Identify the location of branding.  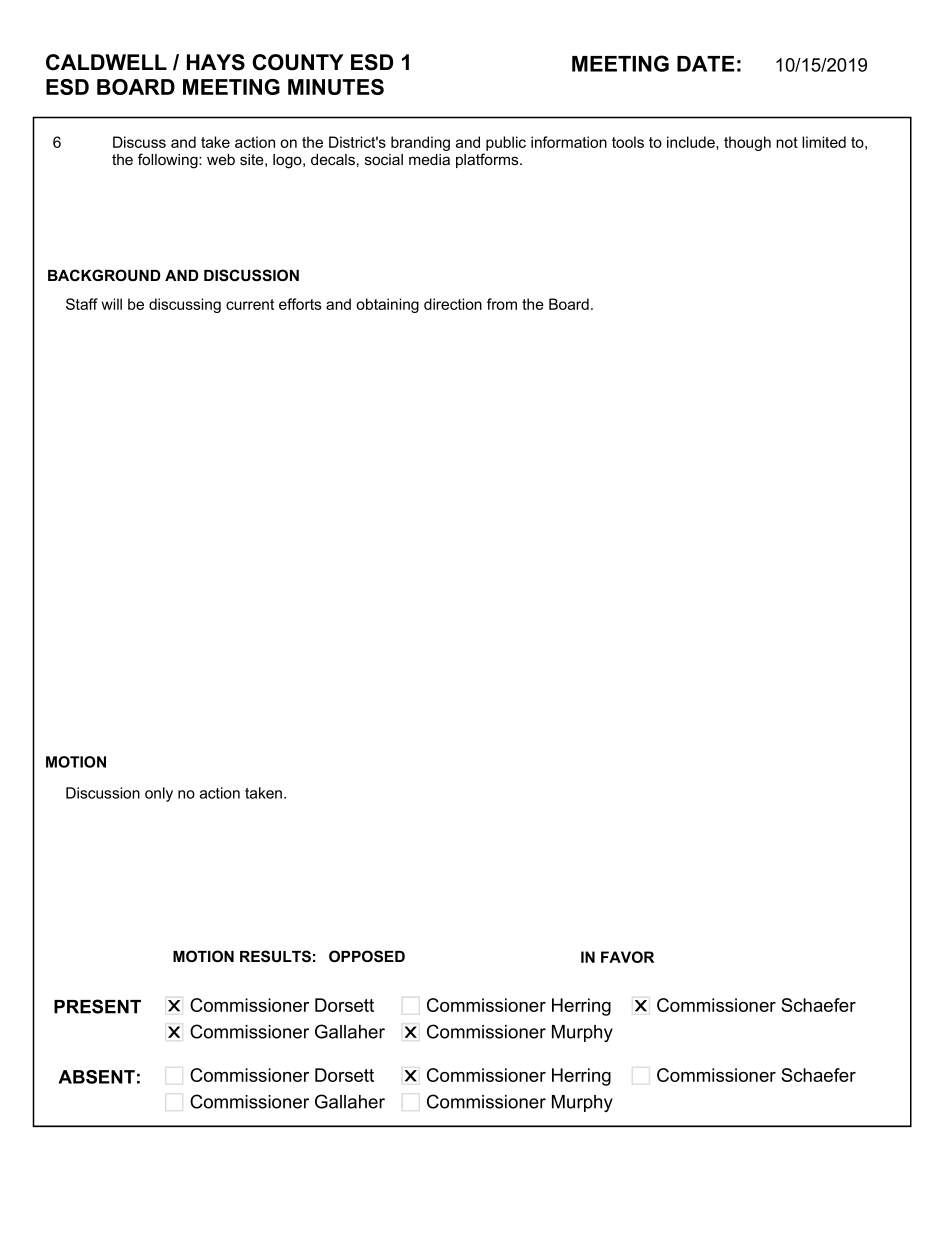
(420, 143).
